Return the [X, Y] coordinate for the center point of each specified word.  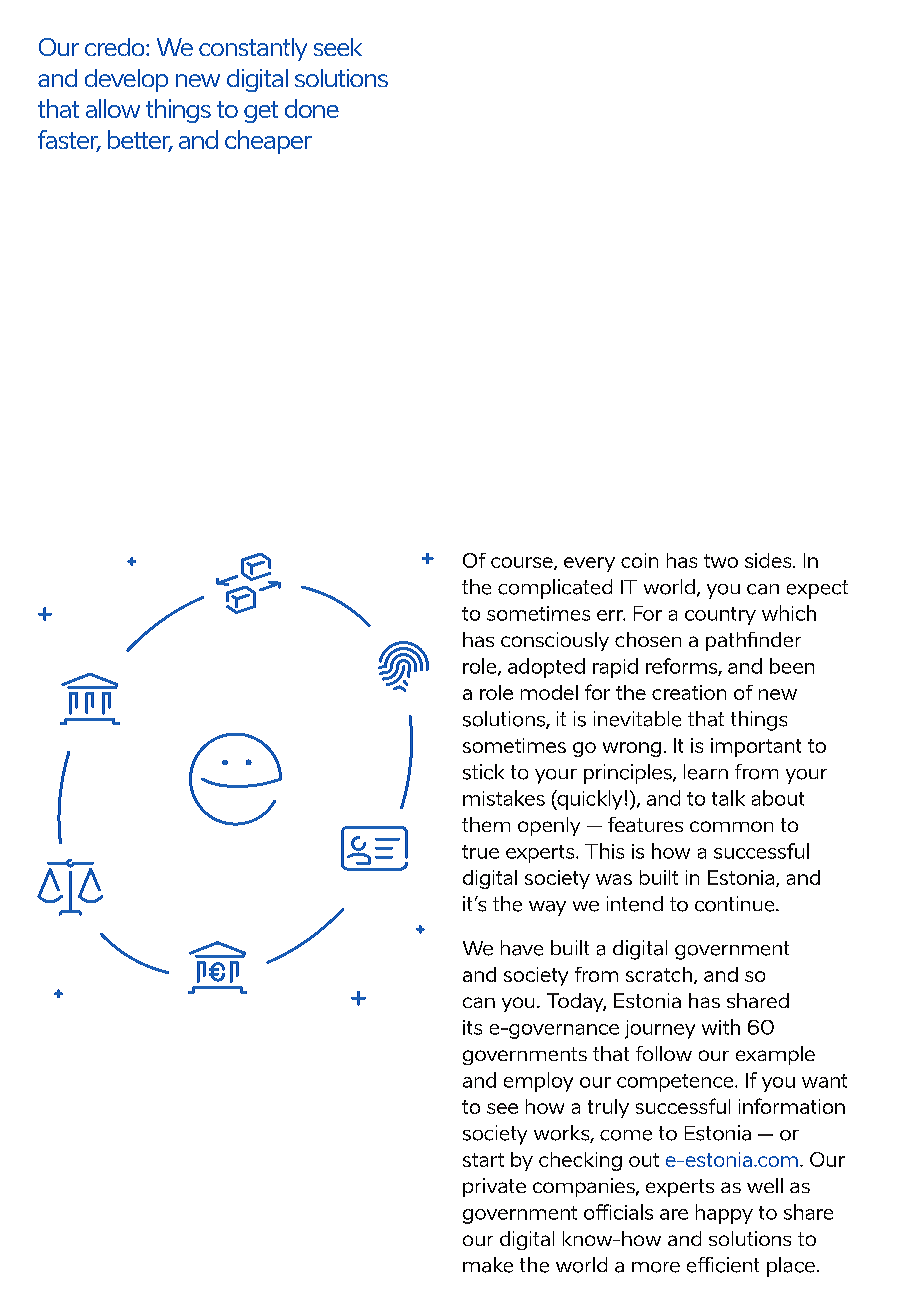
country [720, 616]
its [472, 1027]
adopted [546, 668]
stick [483, 772]
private [494, 1187]
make [488, 1265]
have [522, 948]
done [312, 108]
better [140, 140]
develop [126, 80]
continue [736, 904]
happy [724, 1214]
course [523, 563]
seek [338, 47]
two [721, 561]
